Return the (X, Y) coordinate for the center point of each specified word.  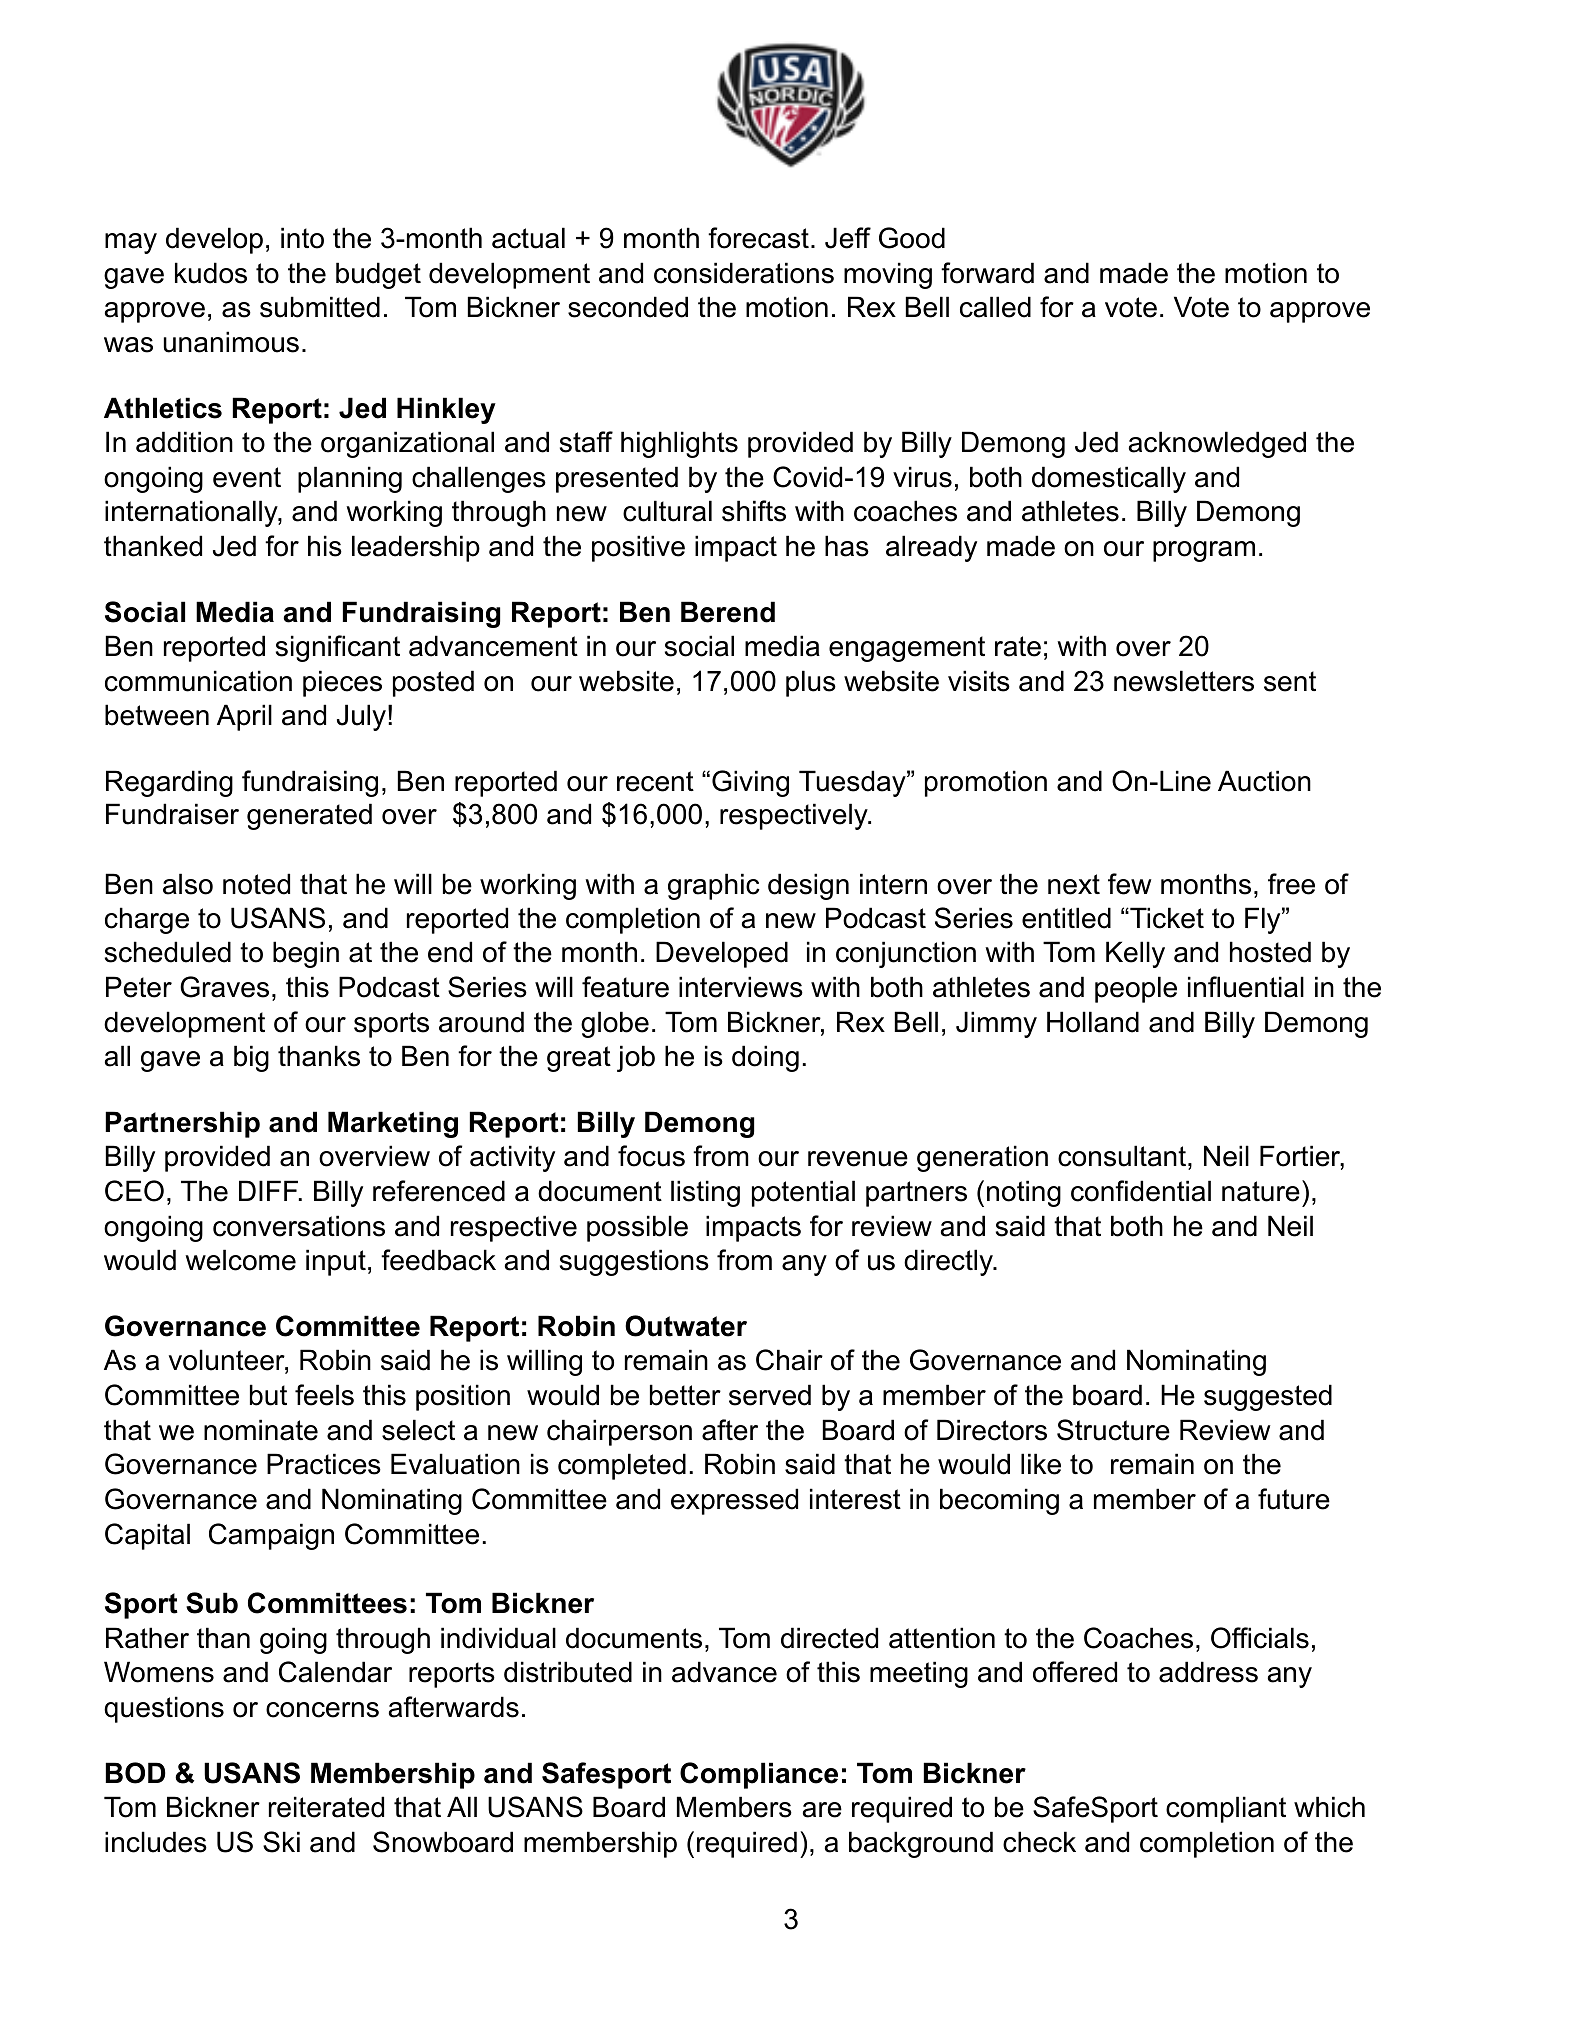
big (251, 1058)
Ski (281, 1842)
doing (765, 1058)
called (995, 307)
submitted (320, 307)
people (1136, 989)
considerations (744, 273)
